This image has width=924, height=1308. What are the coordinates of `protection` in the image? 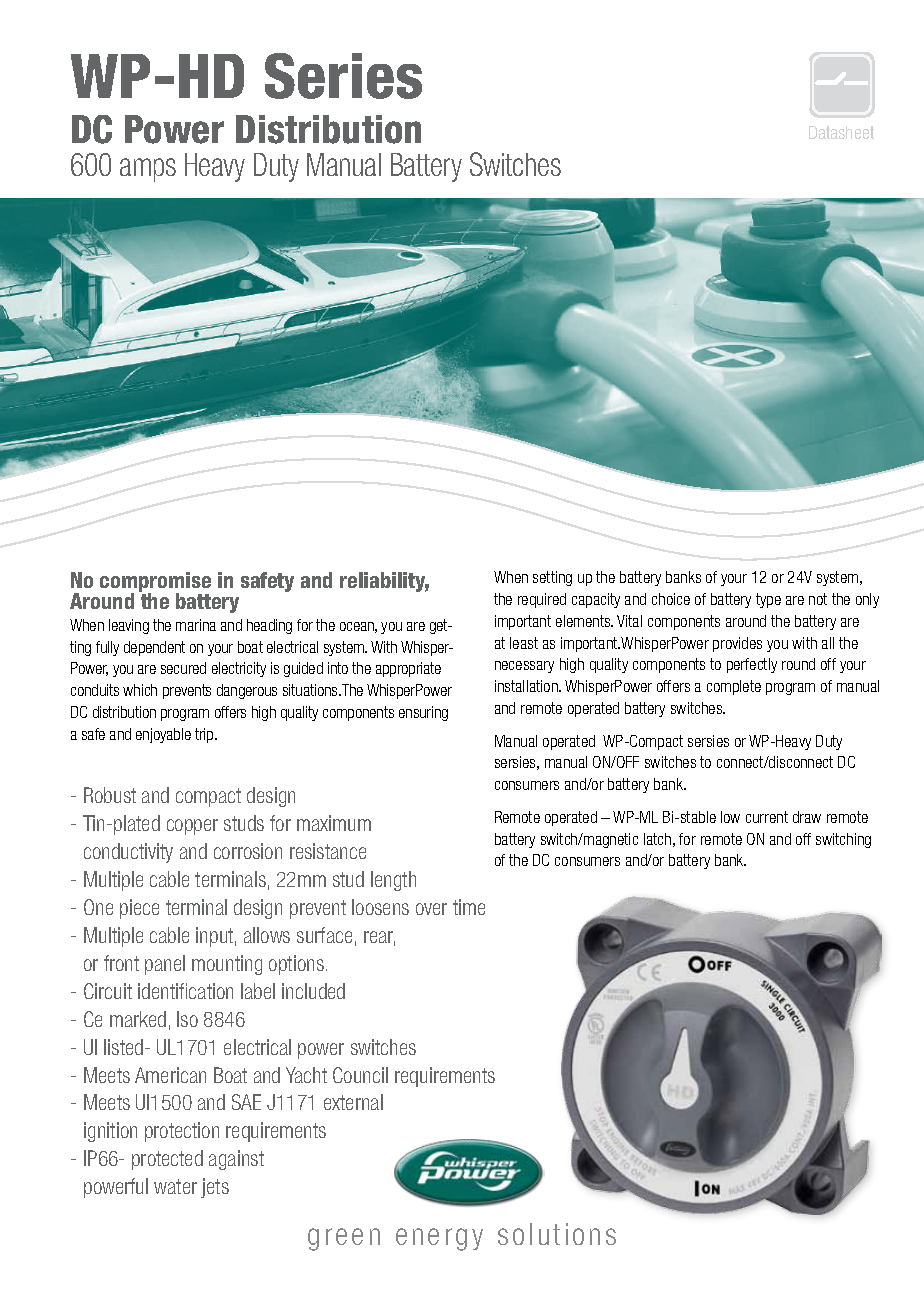 It's located at (182, 1132).
